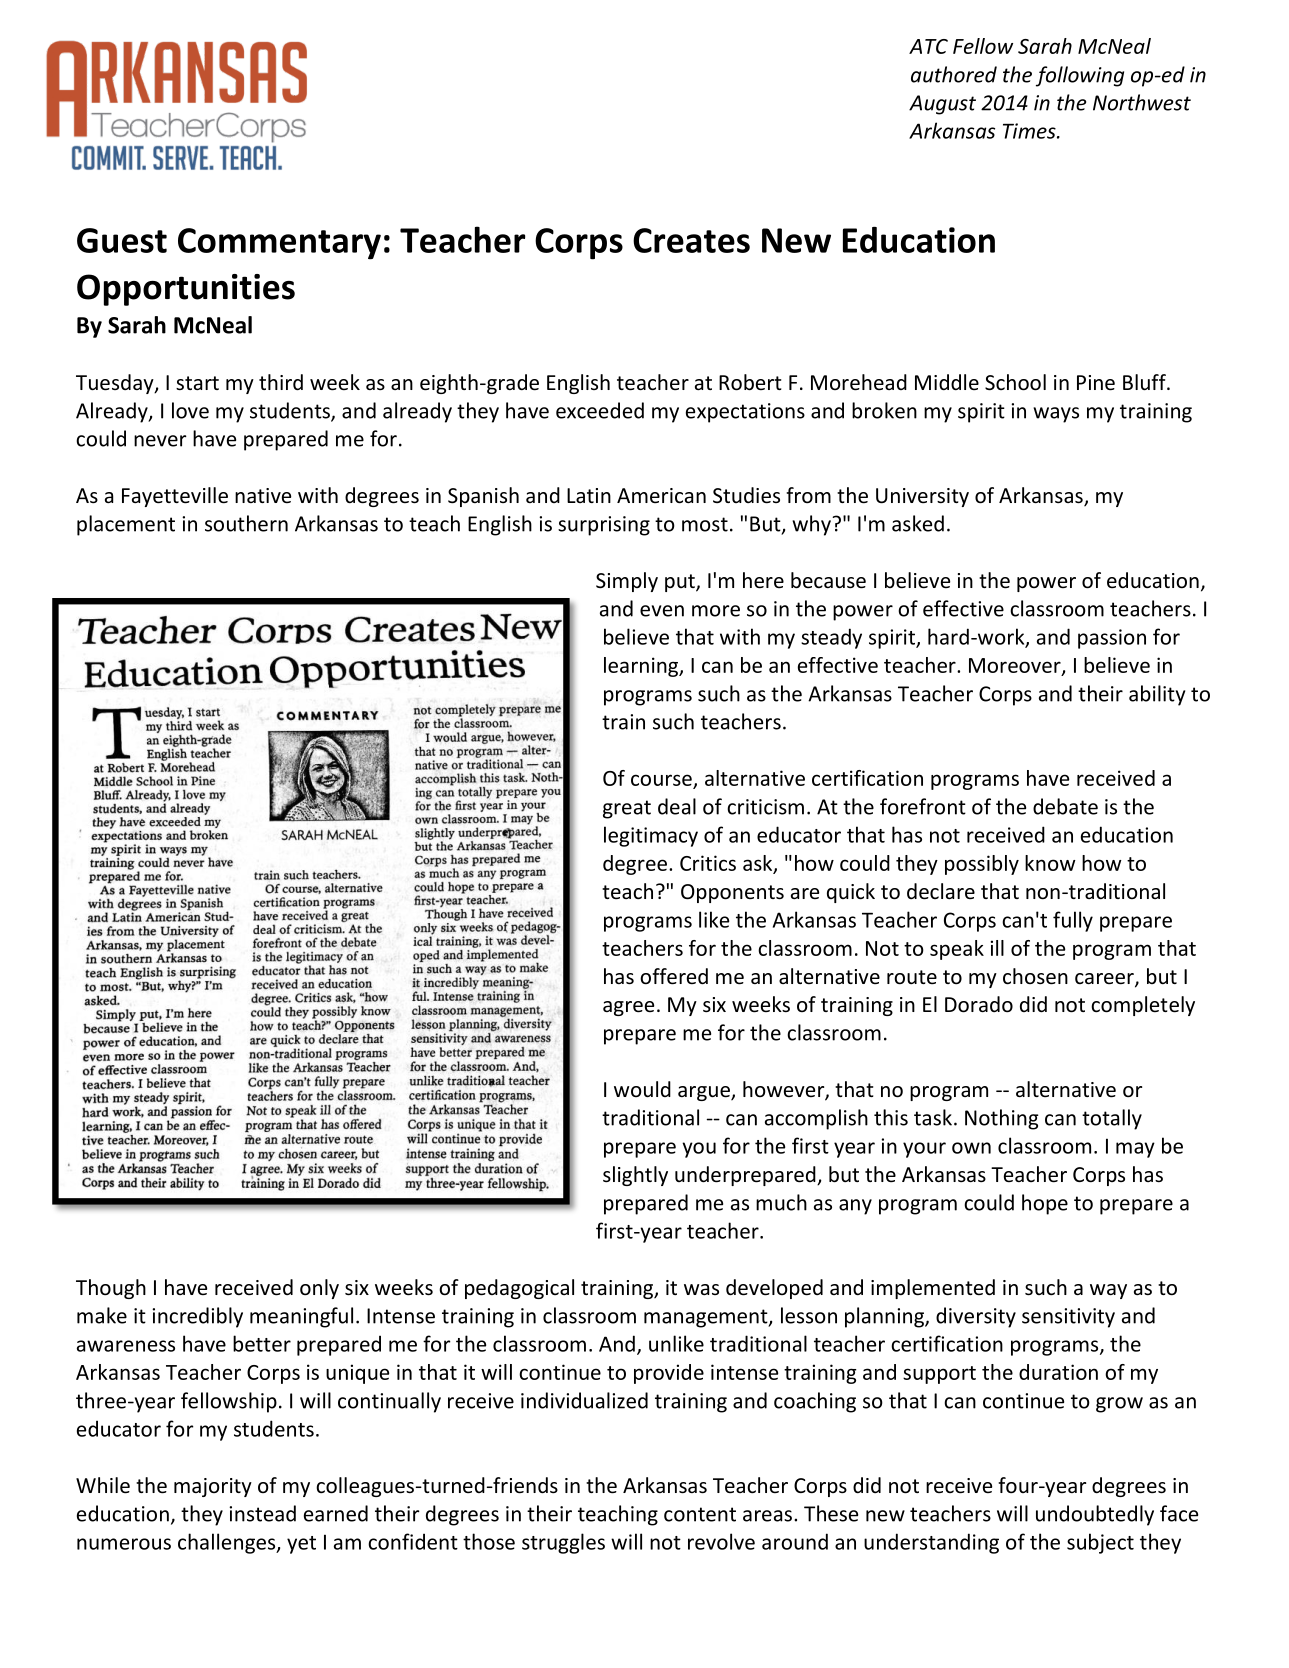  What do you see at coordinates (627, 809) in the page?
I see `great` at bounding box center [627, 809].
